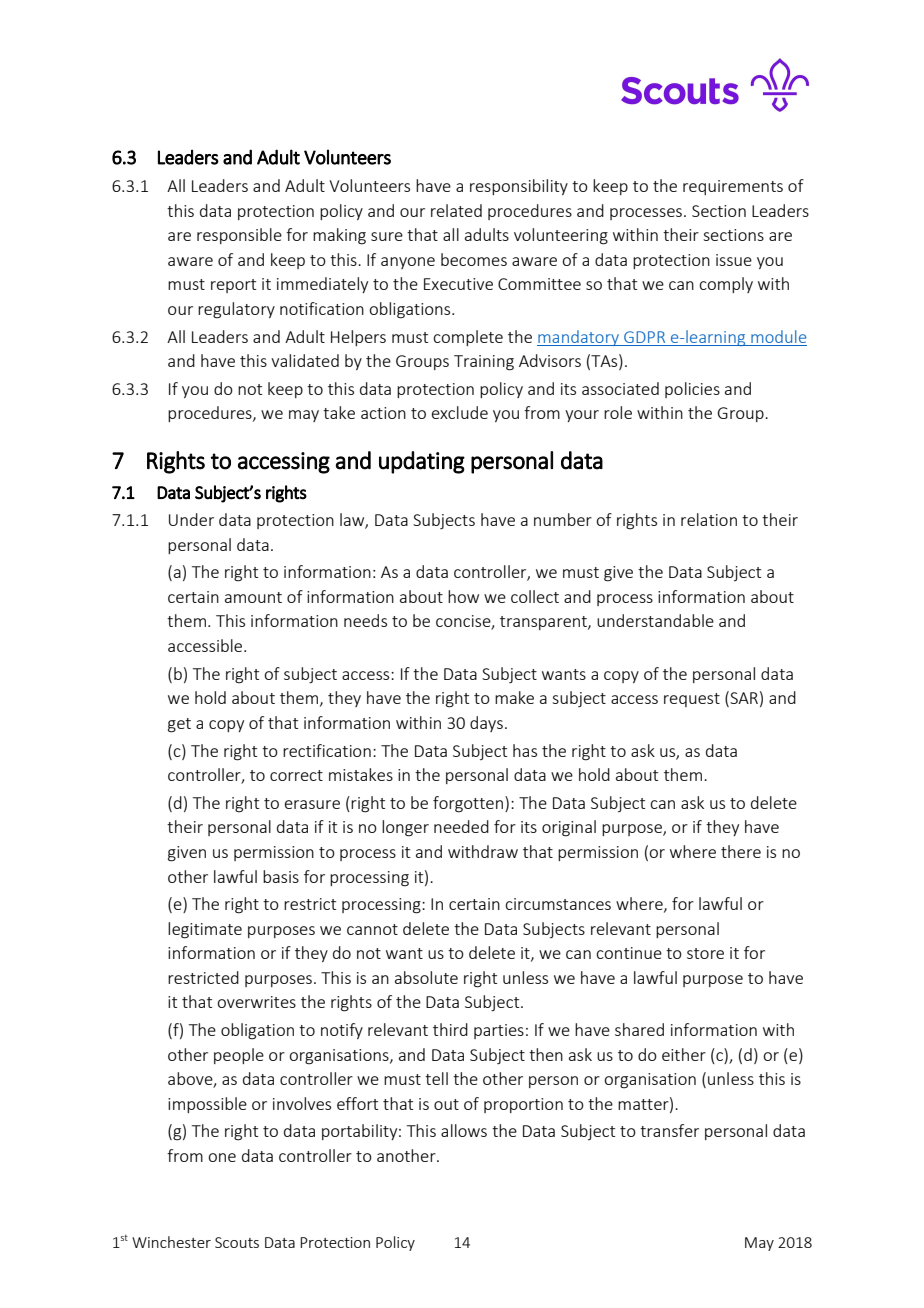  What do you see at coordinates (237, 1242) in the page?
I see `Scouts` at bounding box center [237, 1242].
